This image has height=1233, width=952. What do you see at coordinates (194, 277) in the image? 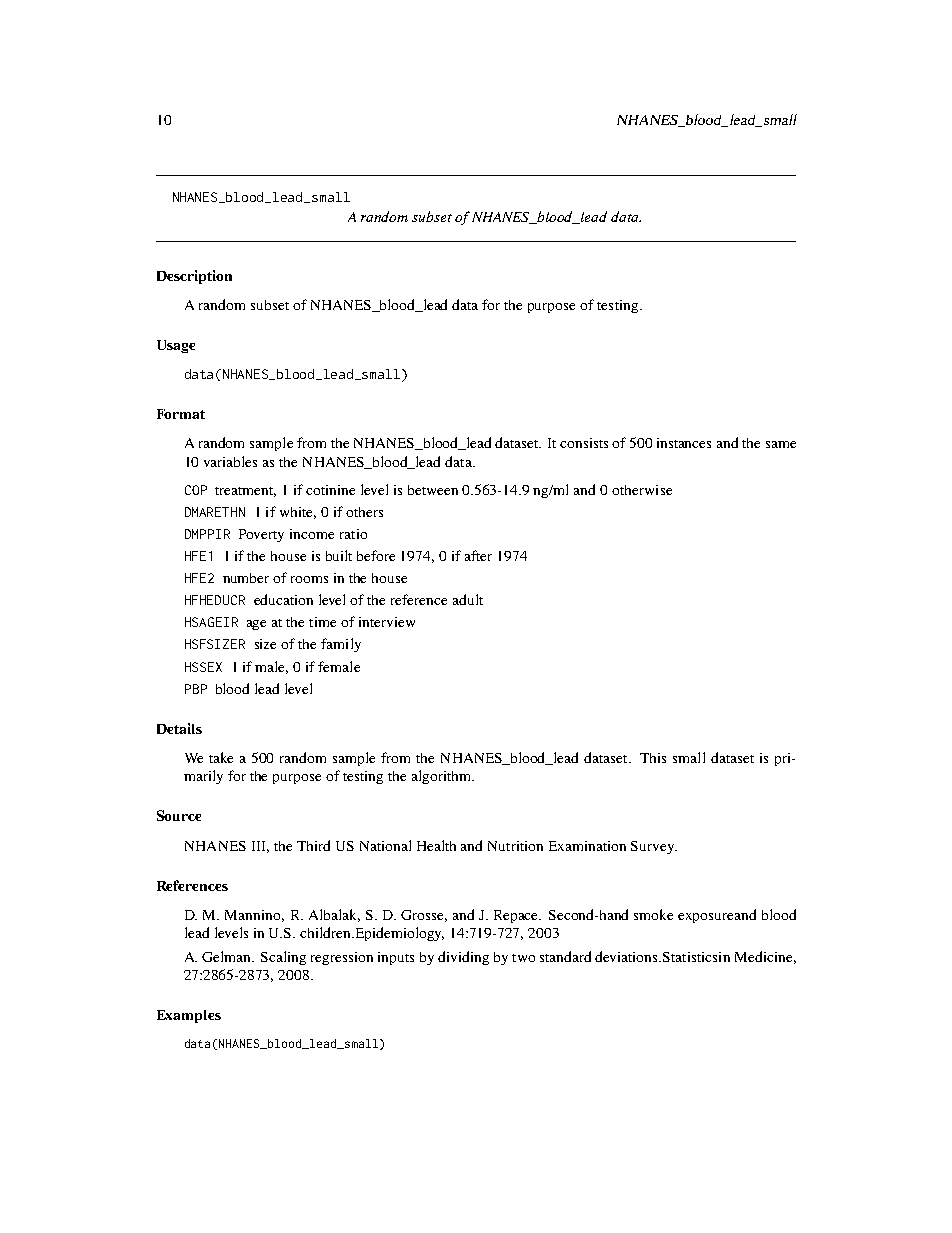
I see `Description` at bounding box center [194, 277].
